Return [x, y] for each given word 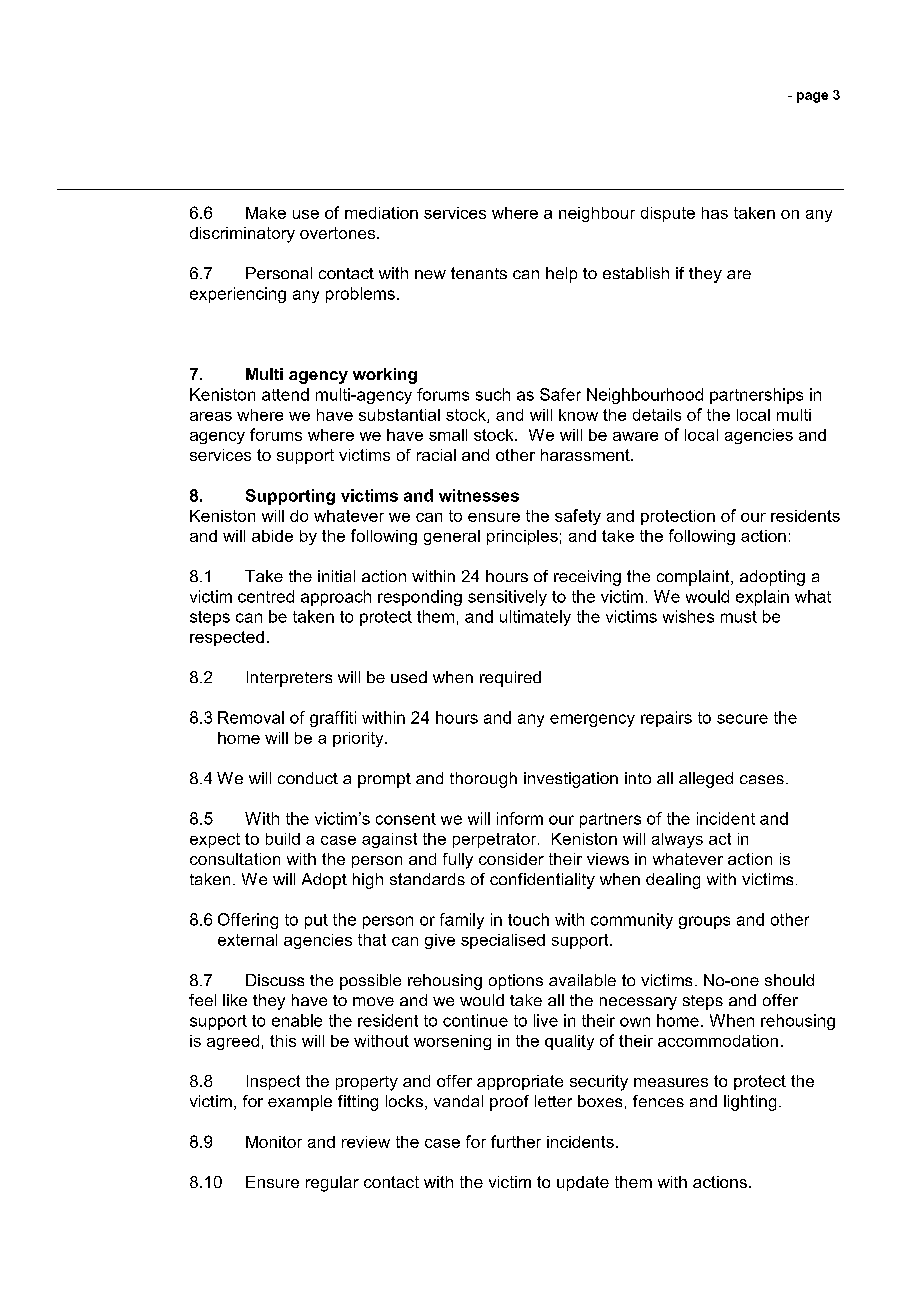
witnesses [479, 495]
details [657, 415]
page [812, 97]
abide [272, 536]
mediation [381, 213]
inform [520, 818]
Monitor [274, 1142]
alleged [706, 780]
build [283, 839]
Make [266, 213]
